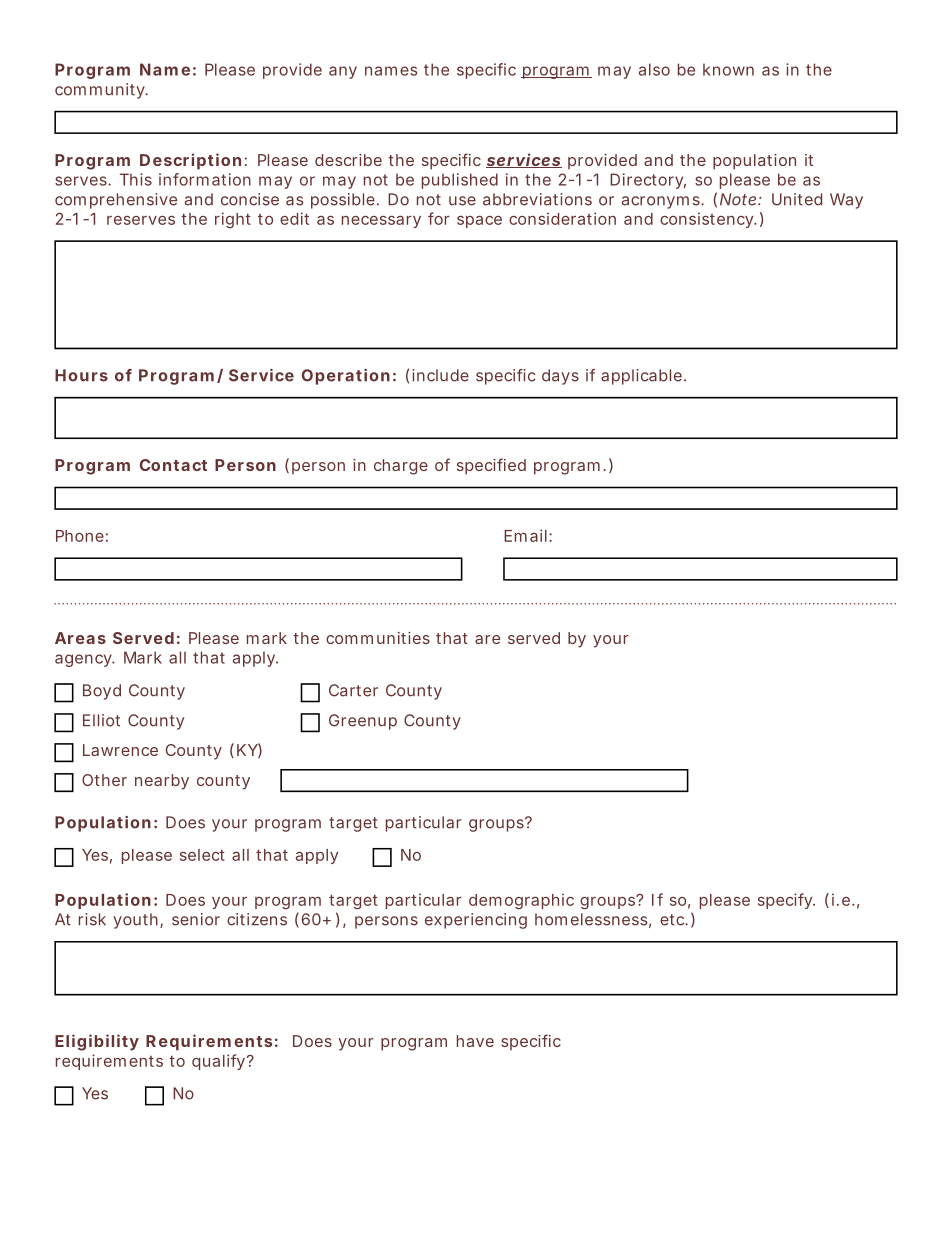  I want to click on specify, so click(786, 901).
